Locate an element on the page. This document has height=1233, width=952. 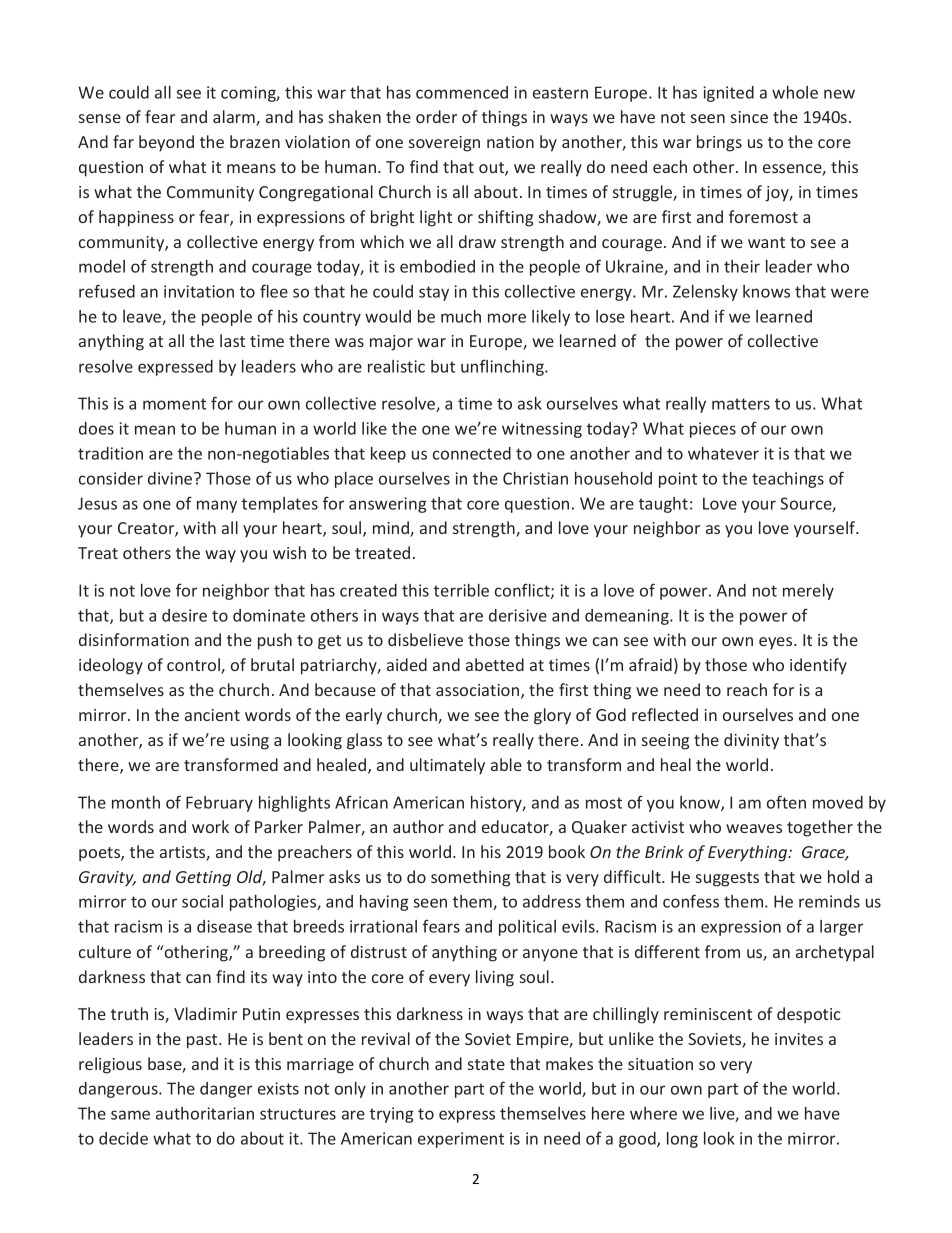
suggests is located at coordinates (727, 879).
